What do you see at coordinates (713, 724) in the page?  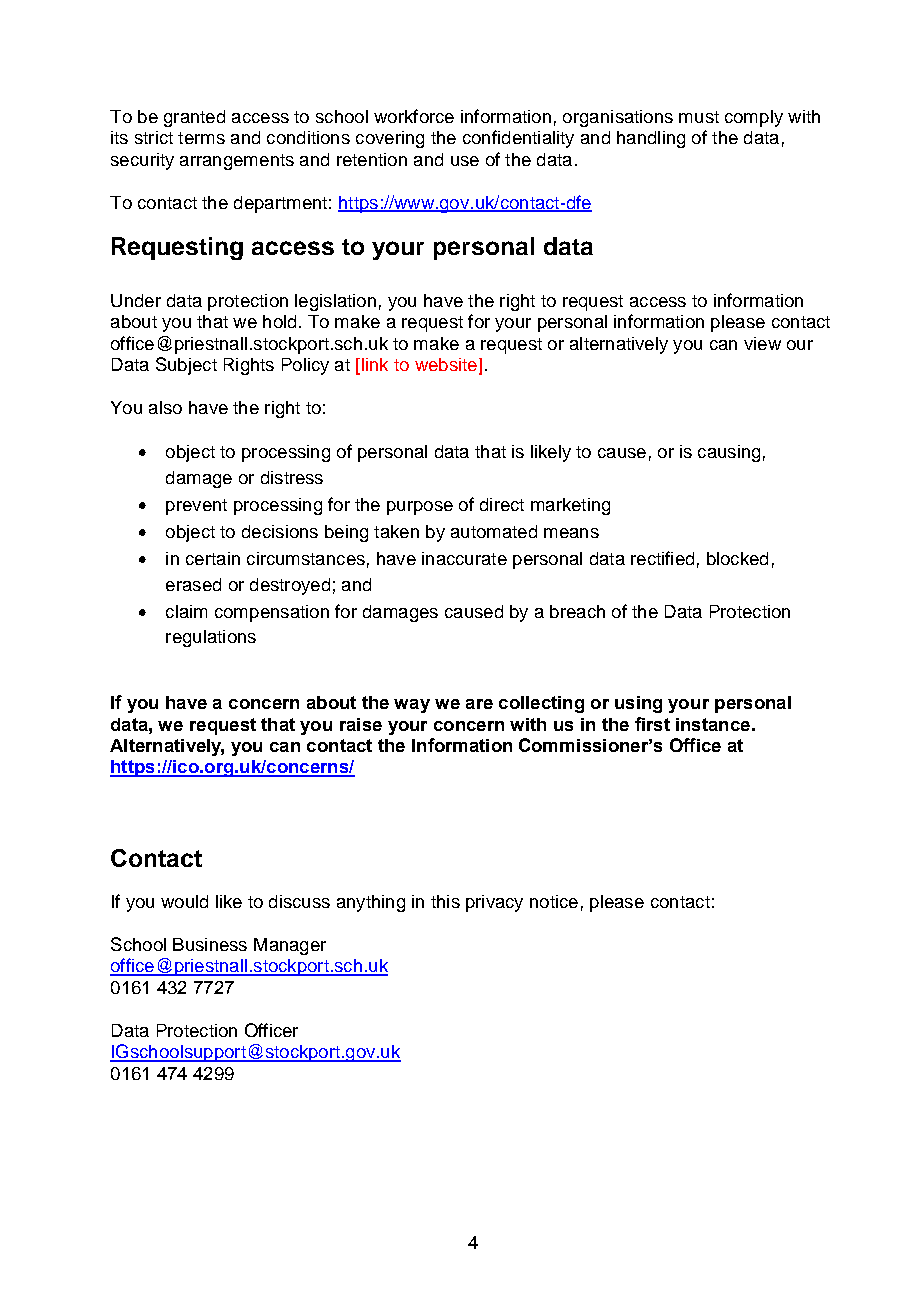 I see `instance` at bounding box center [713, 724].
